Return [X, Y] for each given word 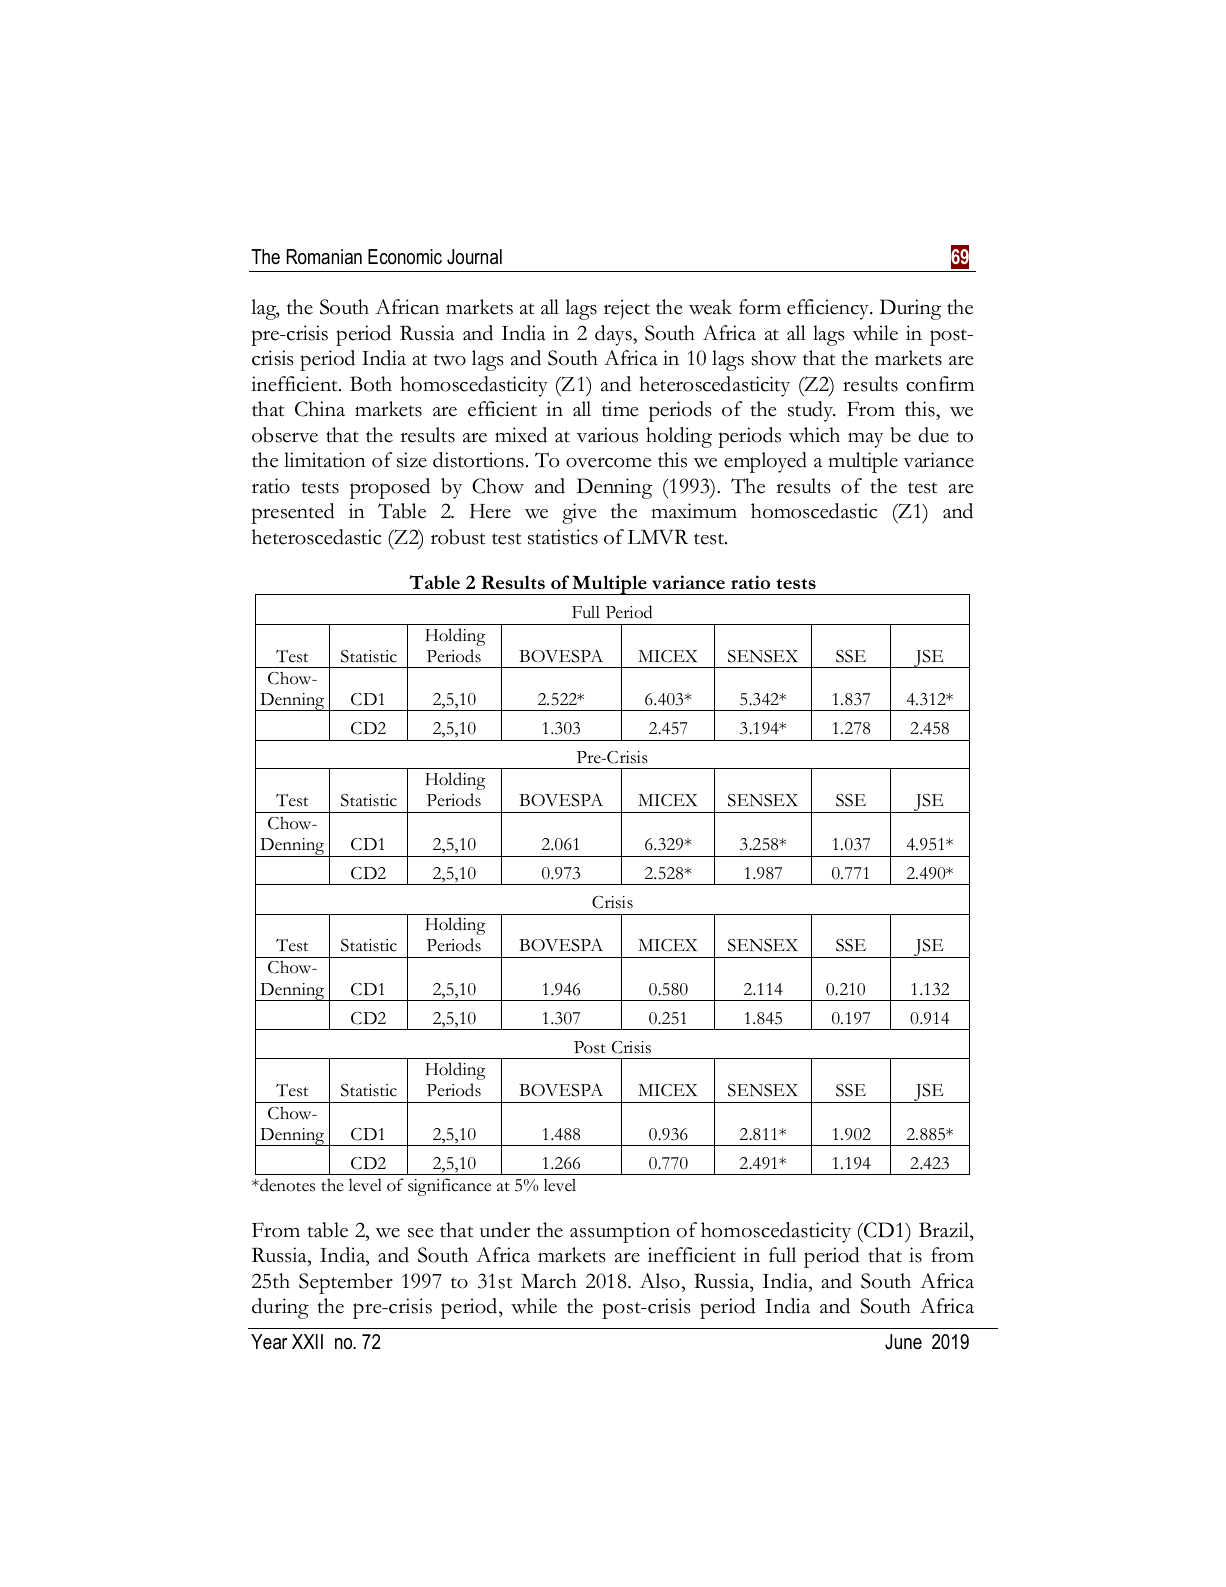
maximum [694, 511]
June [903, 1342]
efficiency [829, 309]
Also [660, 1281]
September [346, 1283]
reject [627, 309]
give [579, 513]
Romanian [324, 257]
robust [458, 537]
